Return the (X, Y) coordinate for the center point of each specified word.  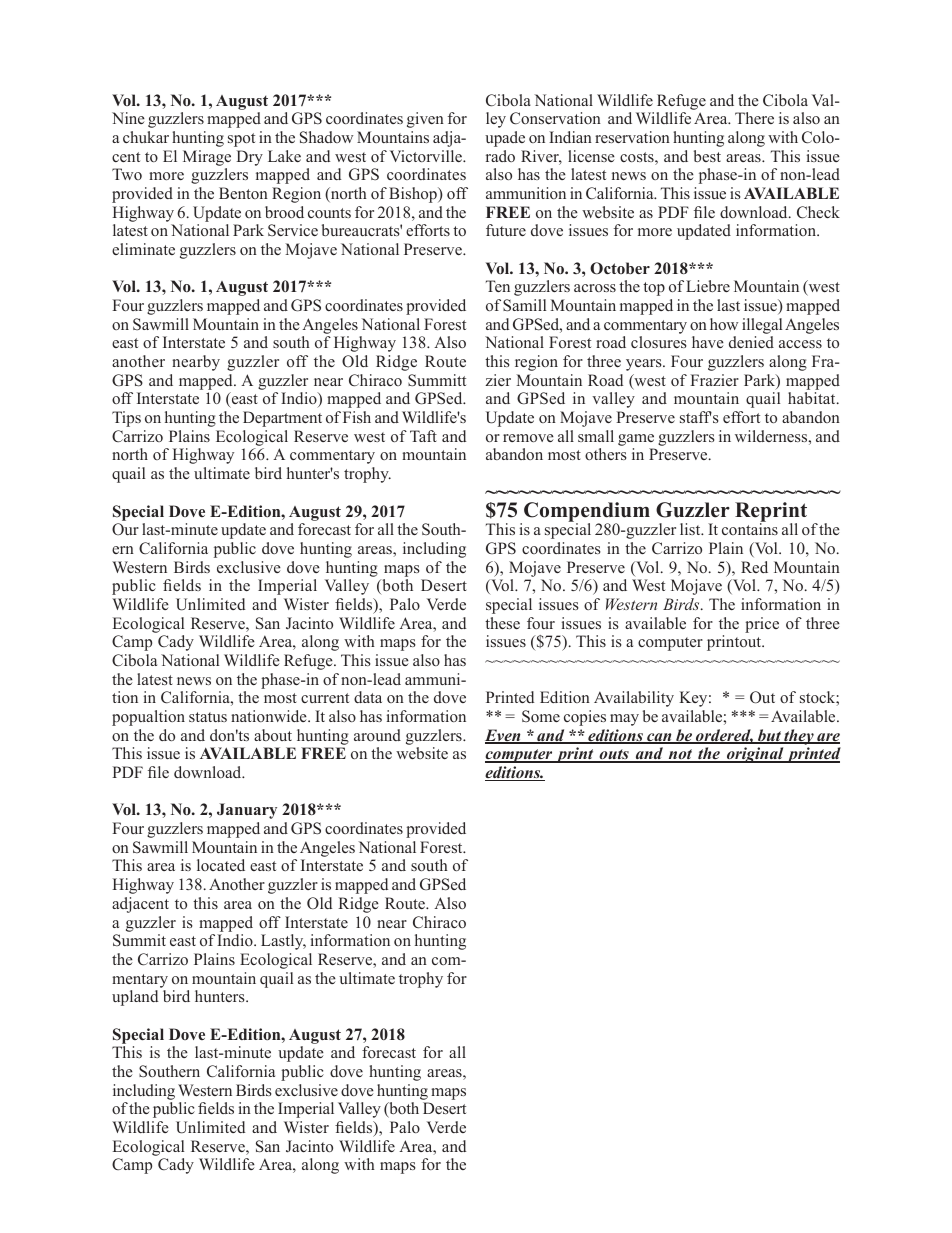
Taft (423, 436)
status (208, 717)
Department (282, 419)
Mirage (207, 158)
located (221, 865)
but (769, 736)
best (707, 156)
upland (135, 998)
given (425, 120)
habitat (813, 398)
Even (504, 736)
